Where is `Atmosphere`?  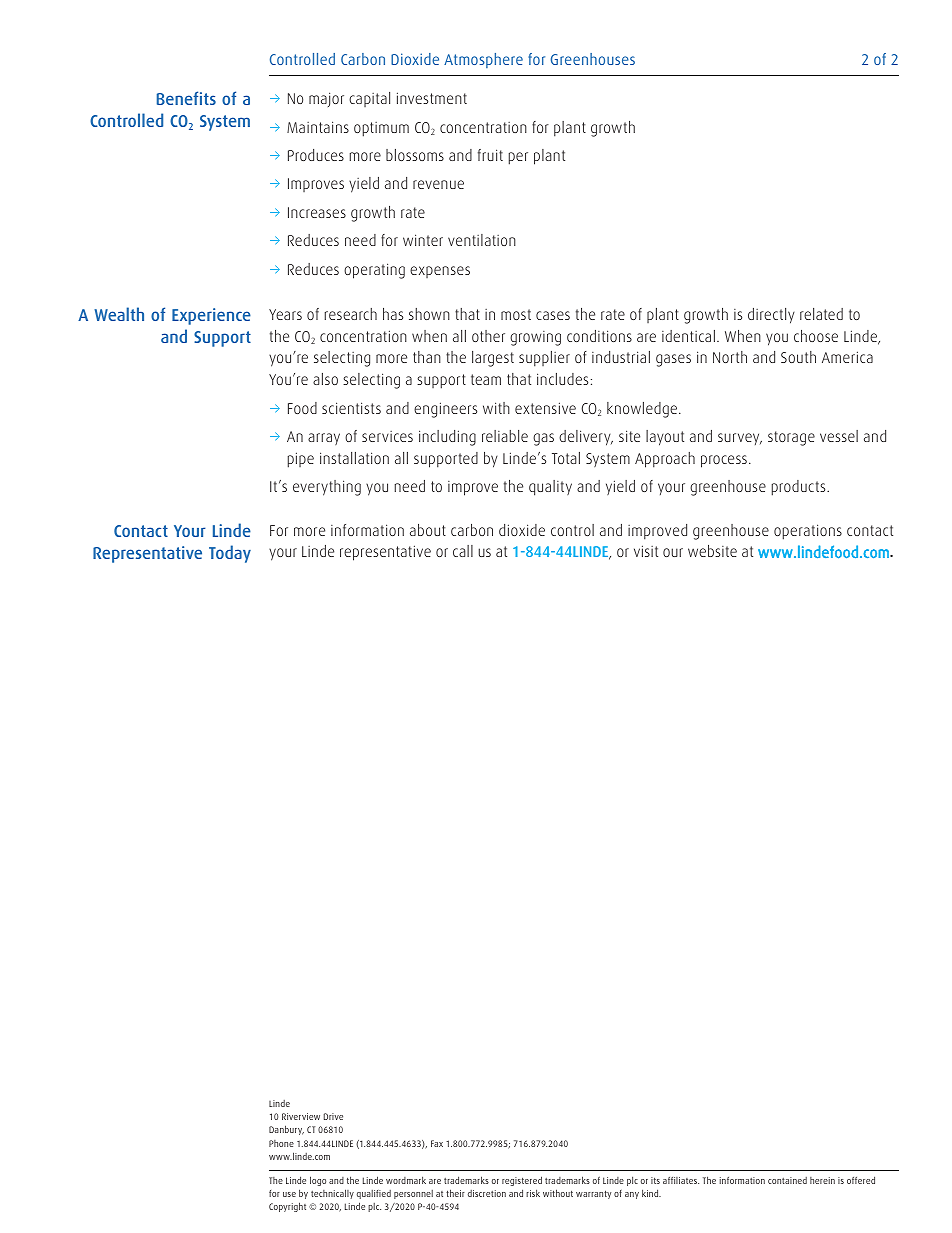
Atmosphere is located at coordinates (483, 60).
